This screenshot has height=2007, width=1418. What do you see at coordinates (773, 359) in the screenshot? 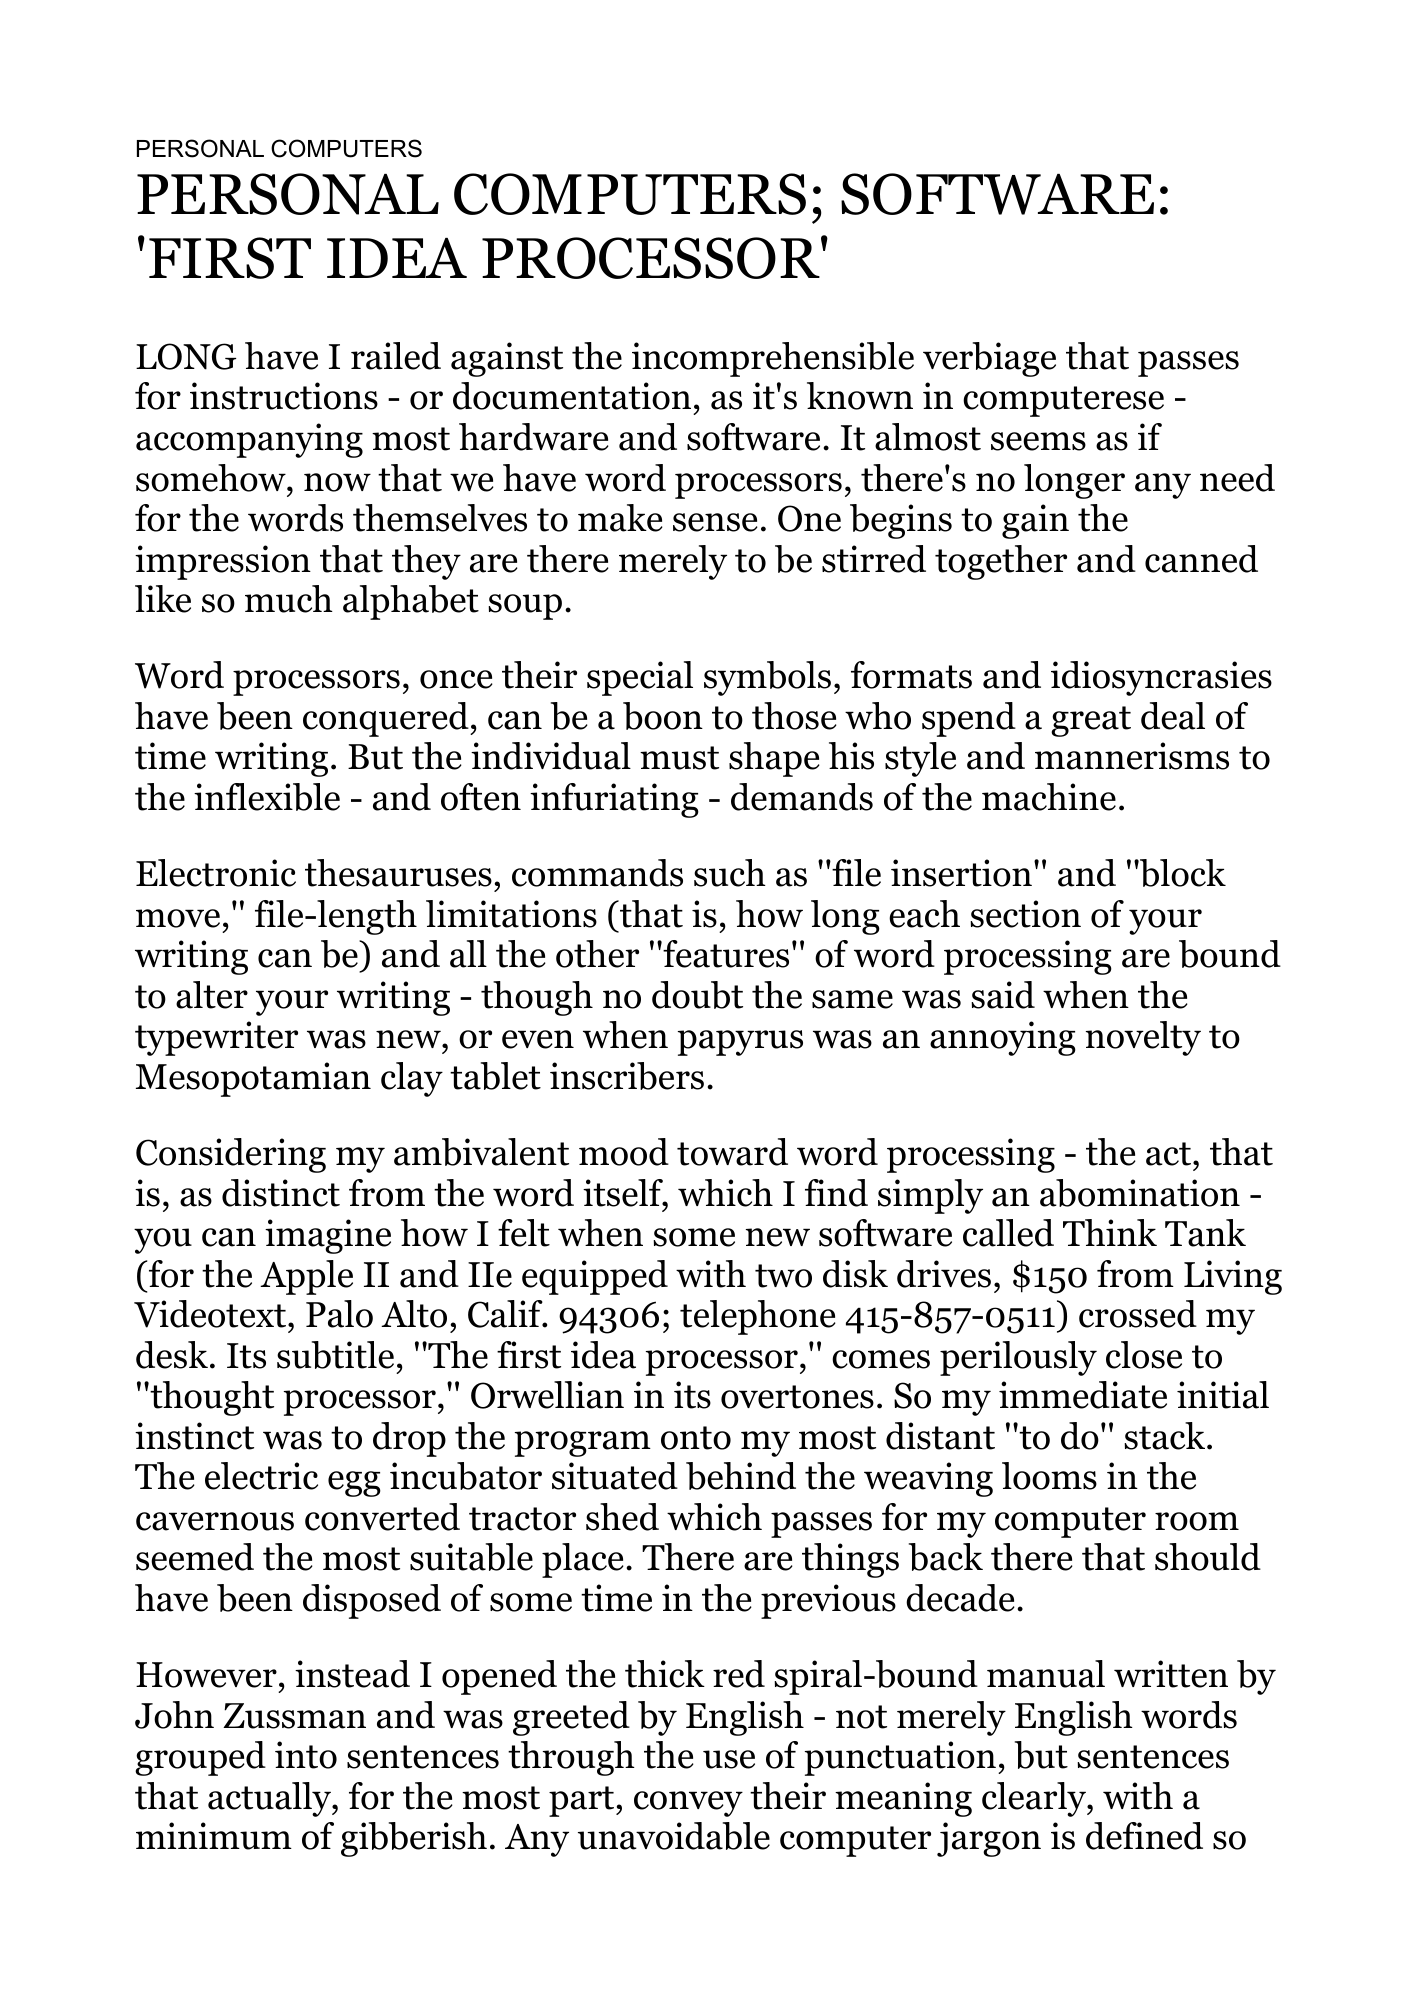
I see `incomprehensible` at bounding box center [773, 359].
